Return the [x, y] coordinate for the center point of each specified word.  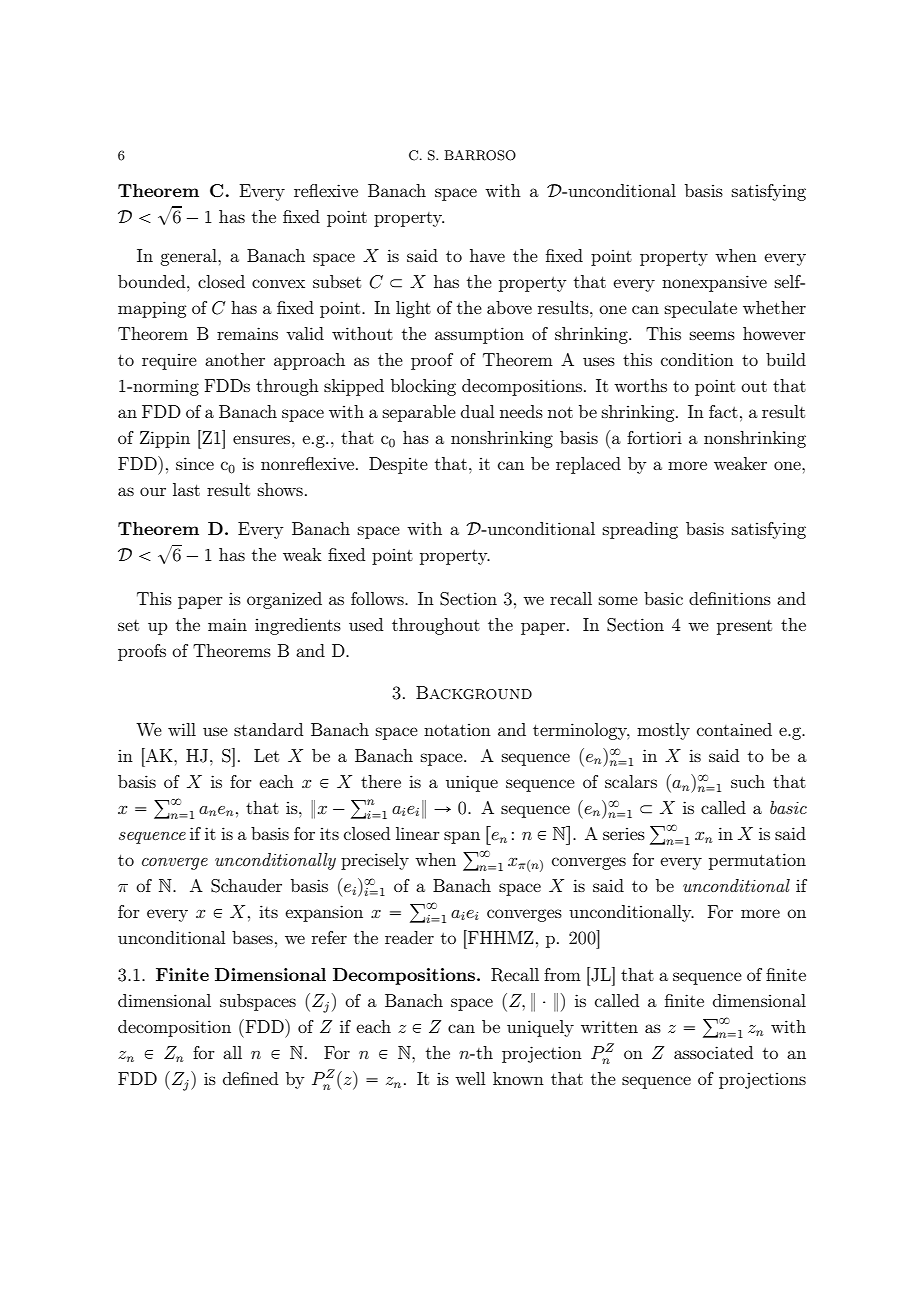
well [470, 1078]
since [195, 463]
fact [723, 411]
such [748, 781]
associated [713, 1052]
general [189, 257]
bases [252, 937]
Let [266, 755]
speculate [701, 309]
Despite [398, 465]
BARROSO [480, 155]
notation [457, 730]
